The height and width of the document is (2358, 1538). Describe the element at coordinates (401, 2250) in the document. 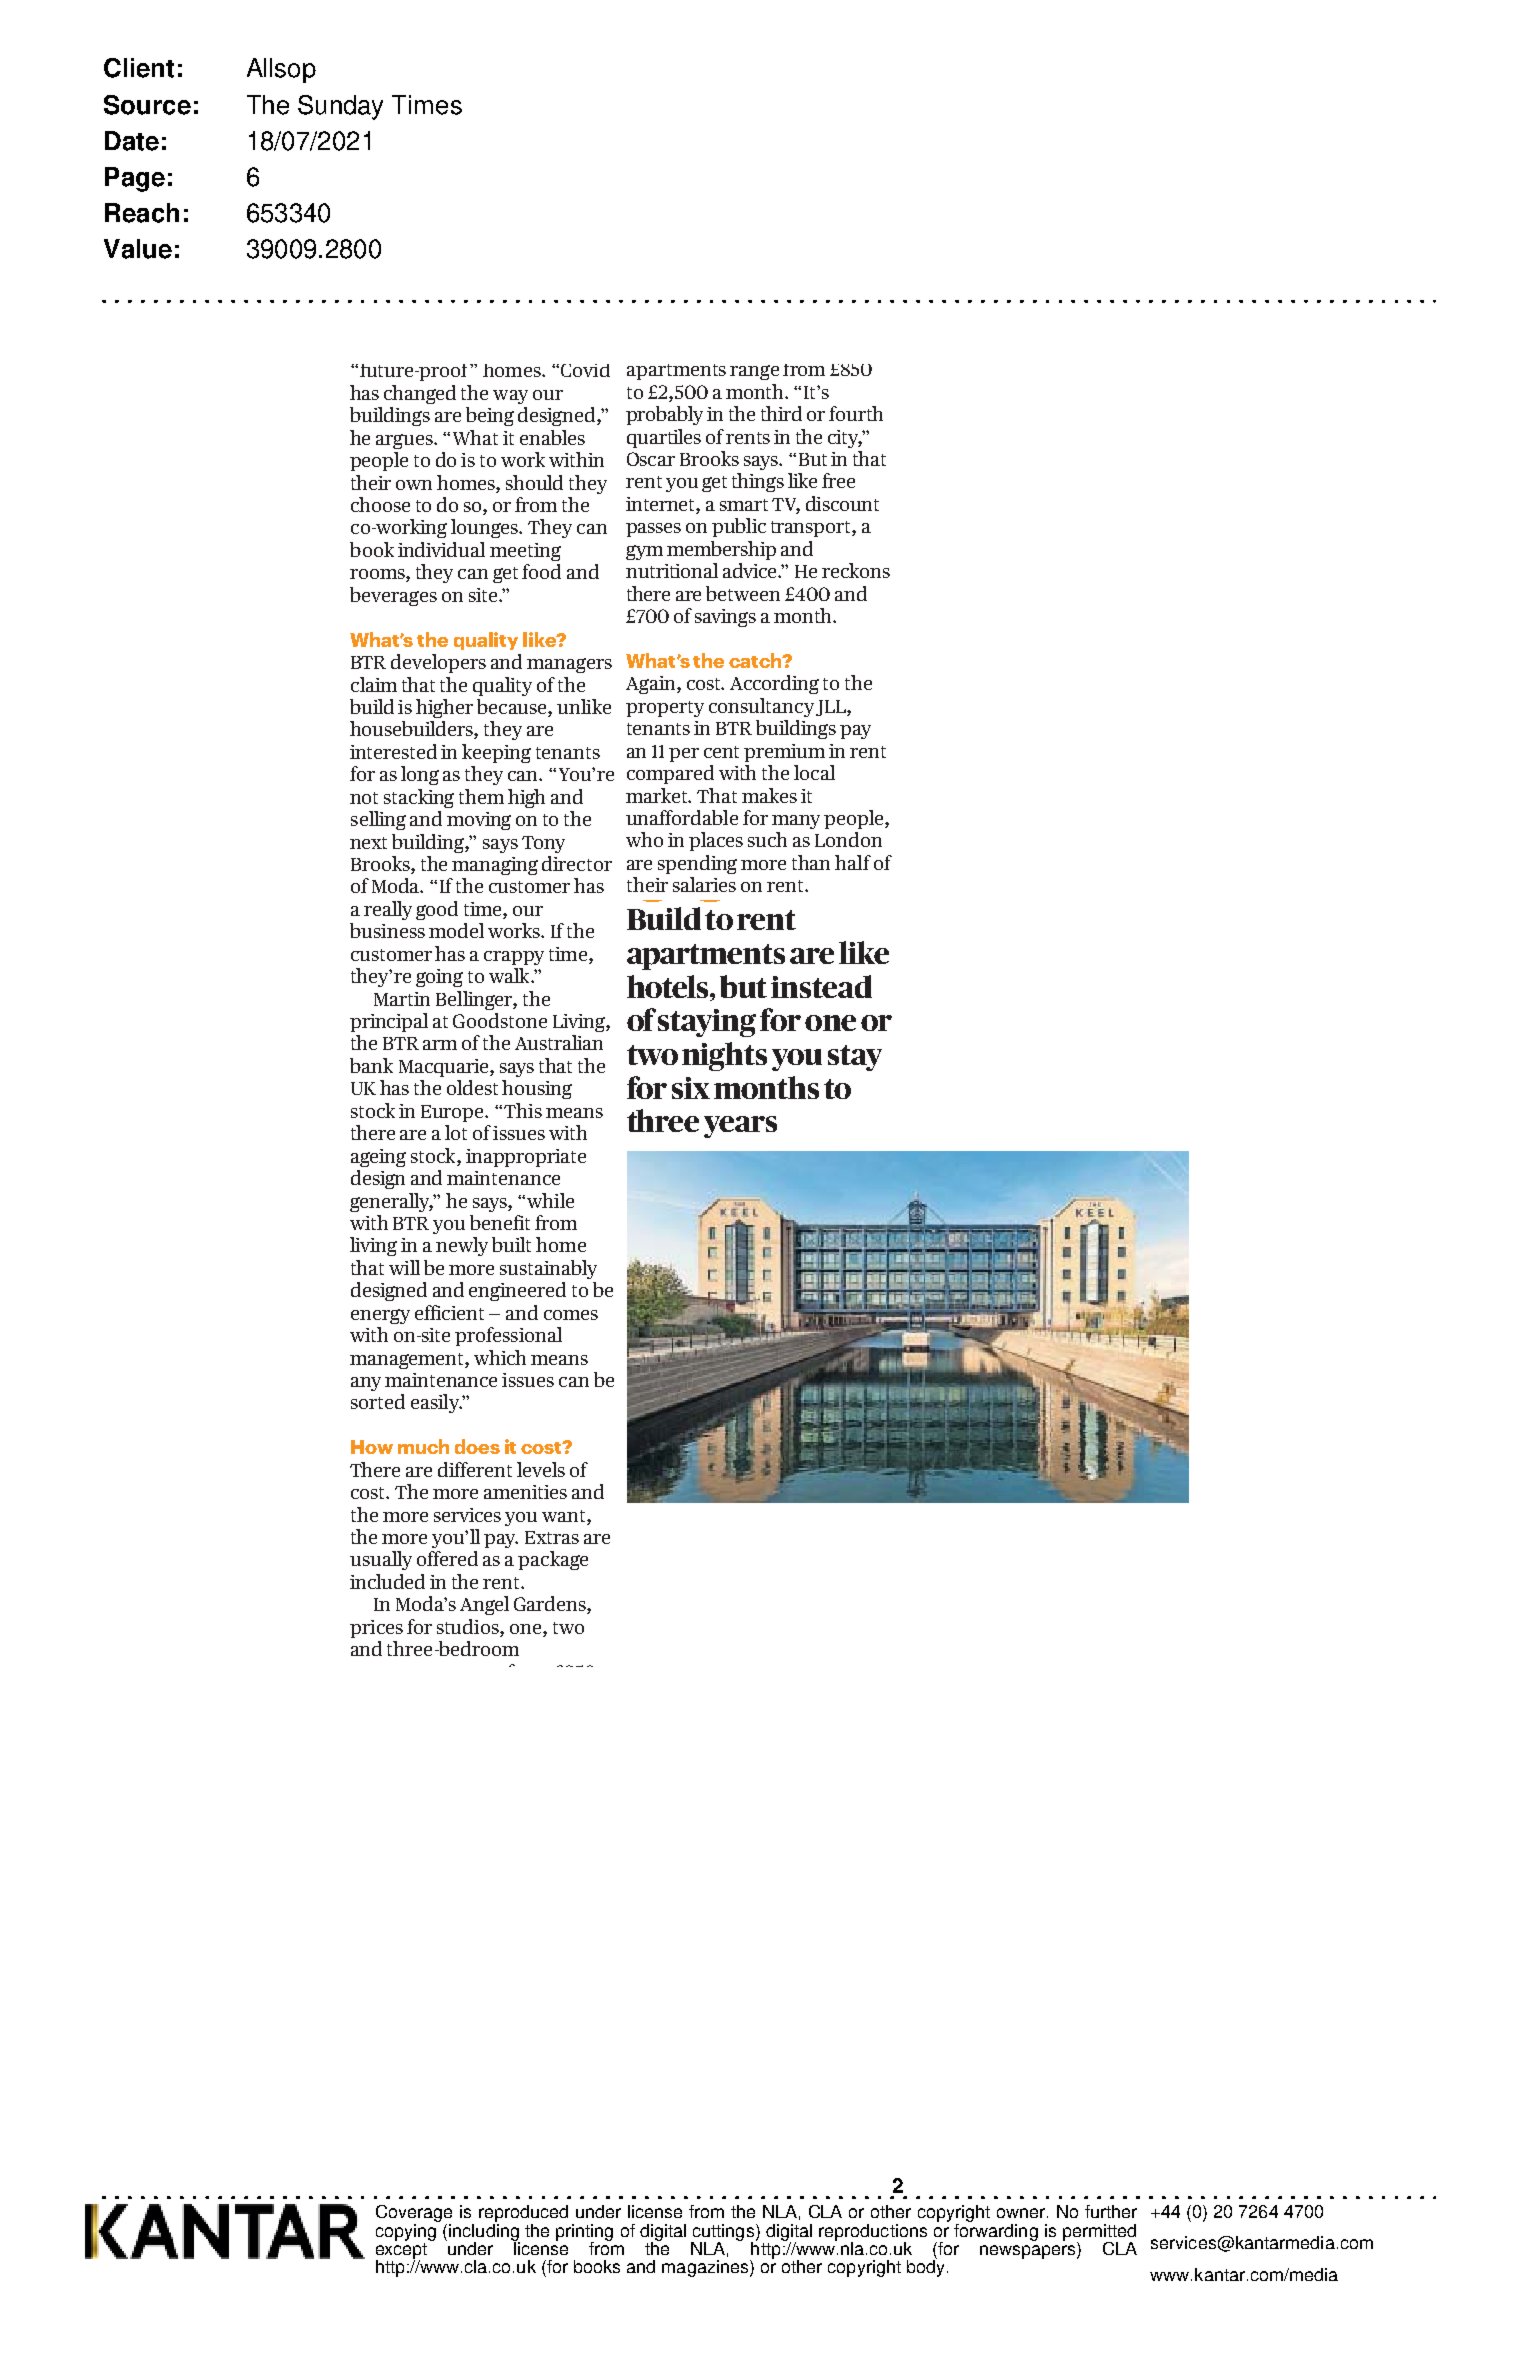

I see `except` at that location.
